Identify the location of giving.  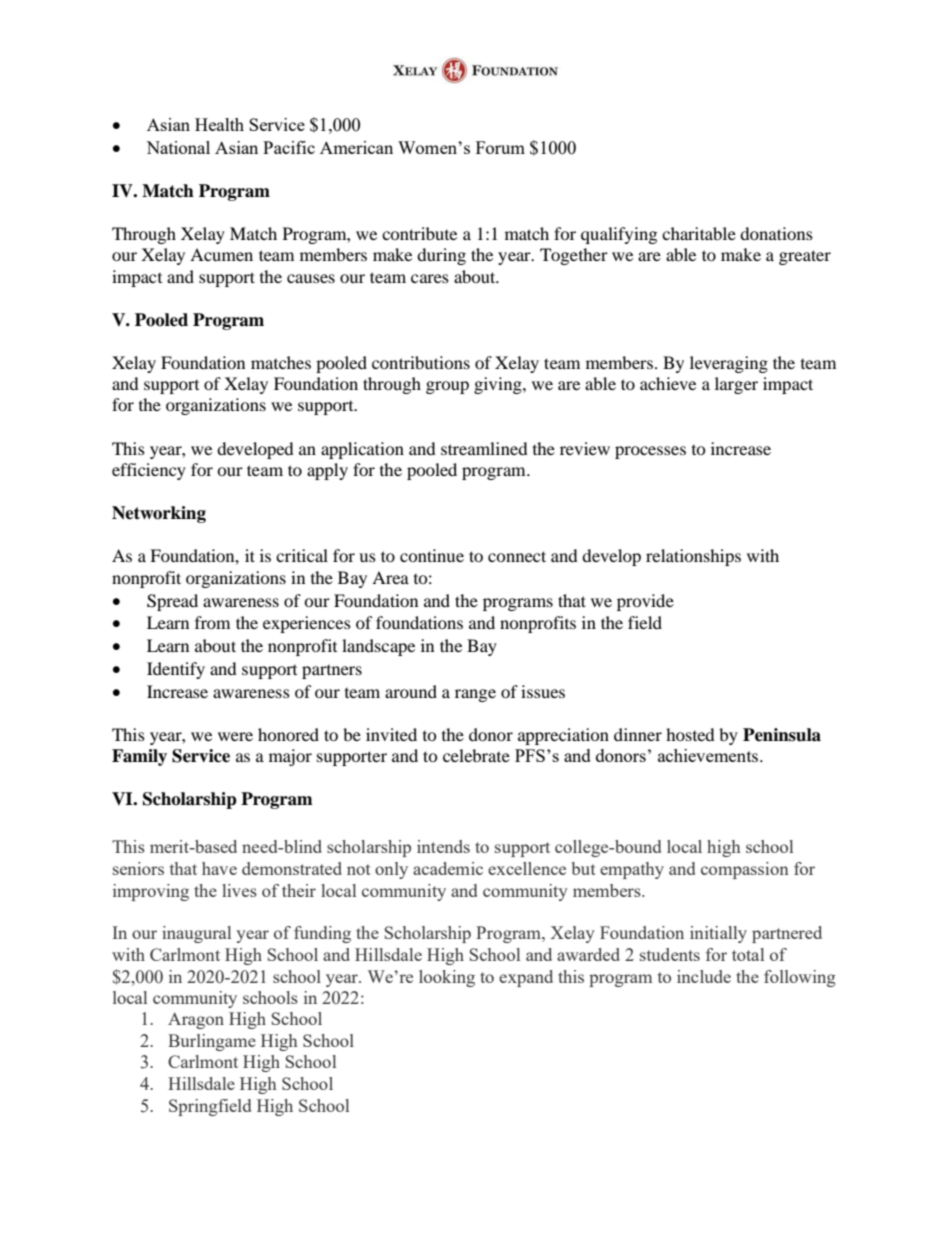
(499, 385).
